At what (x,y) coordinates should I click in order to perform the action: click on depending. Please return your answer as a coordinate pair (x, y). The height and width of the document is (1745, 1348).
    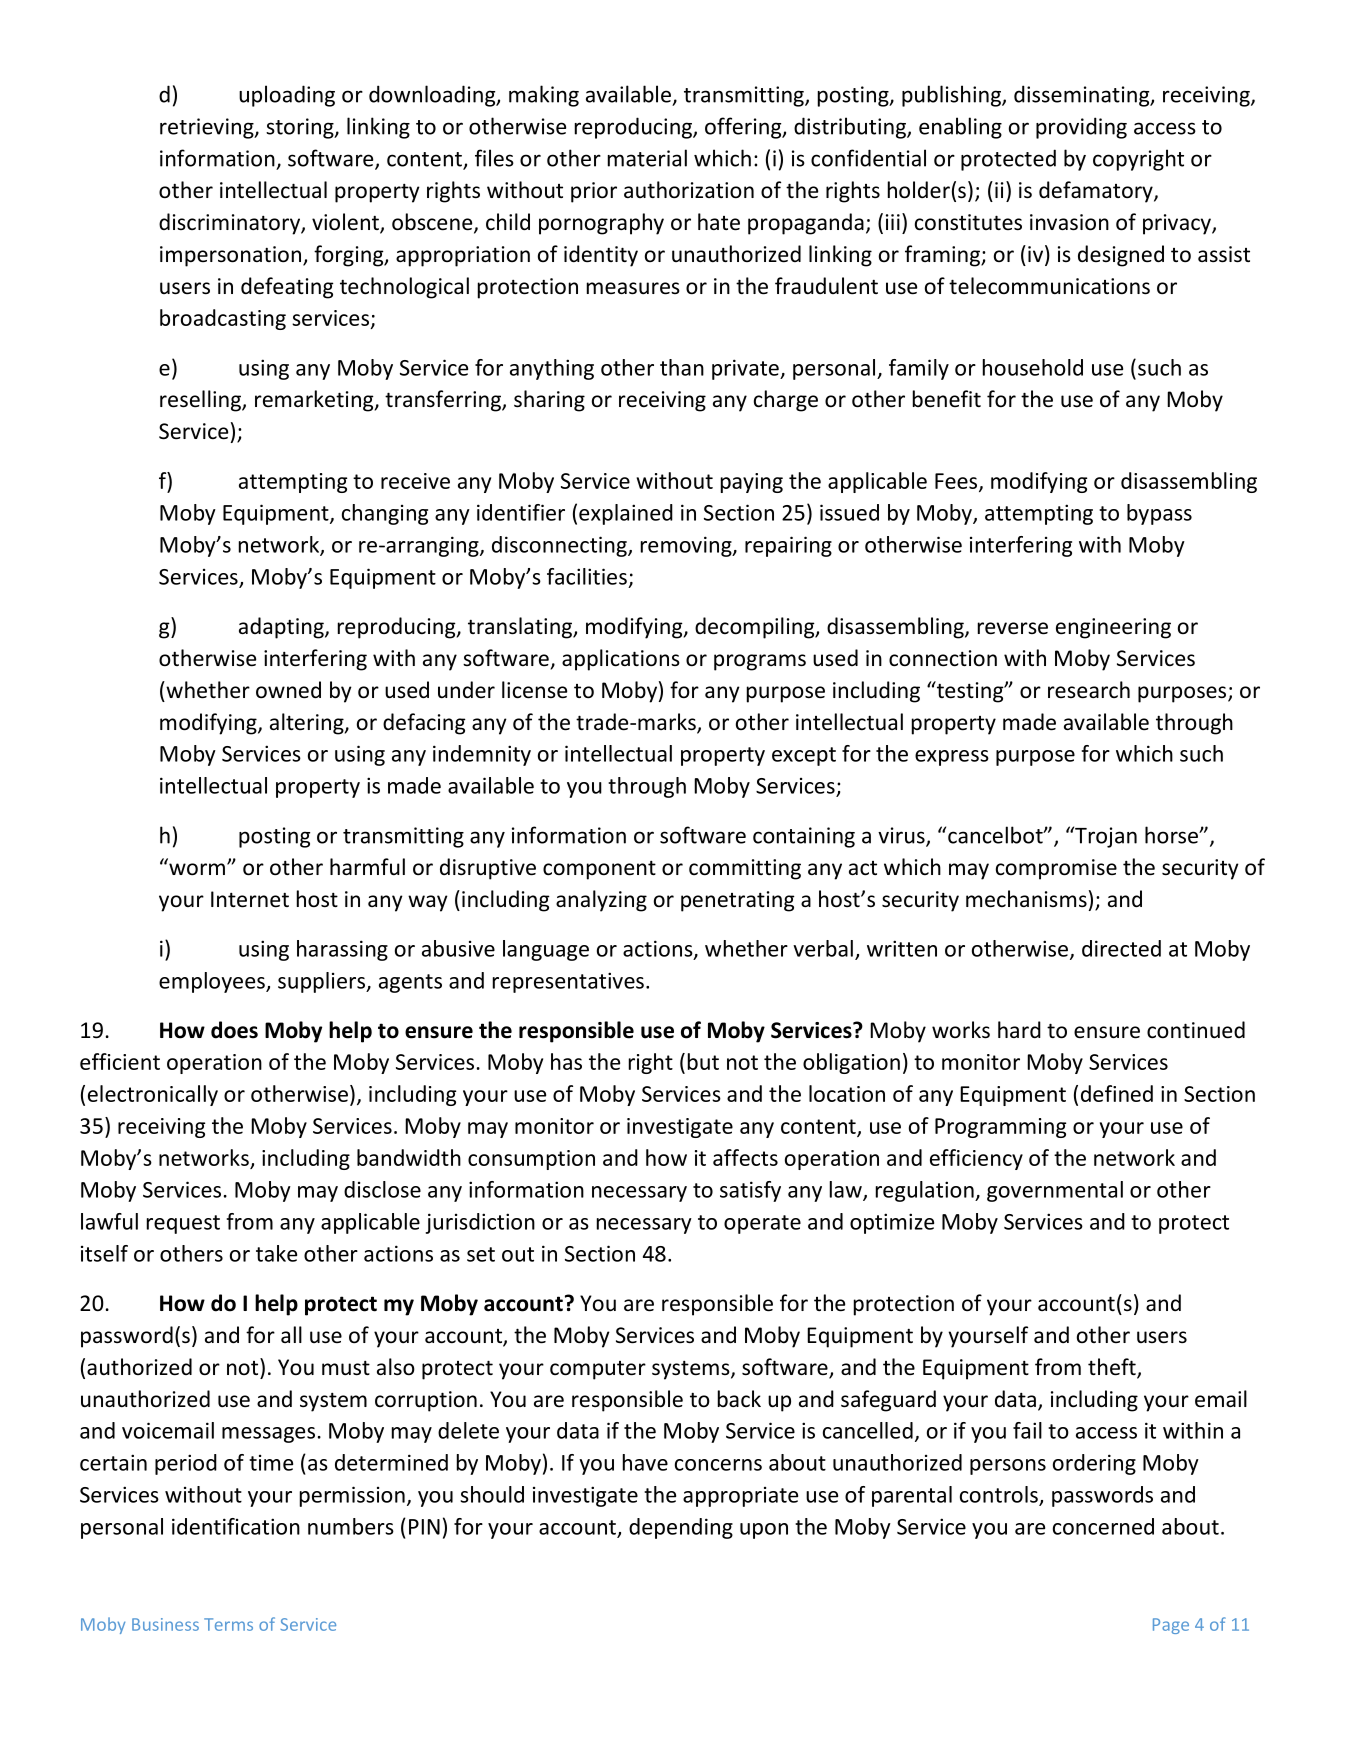
    Looking at the image, I should click on (681, 1528).
